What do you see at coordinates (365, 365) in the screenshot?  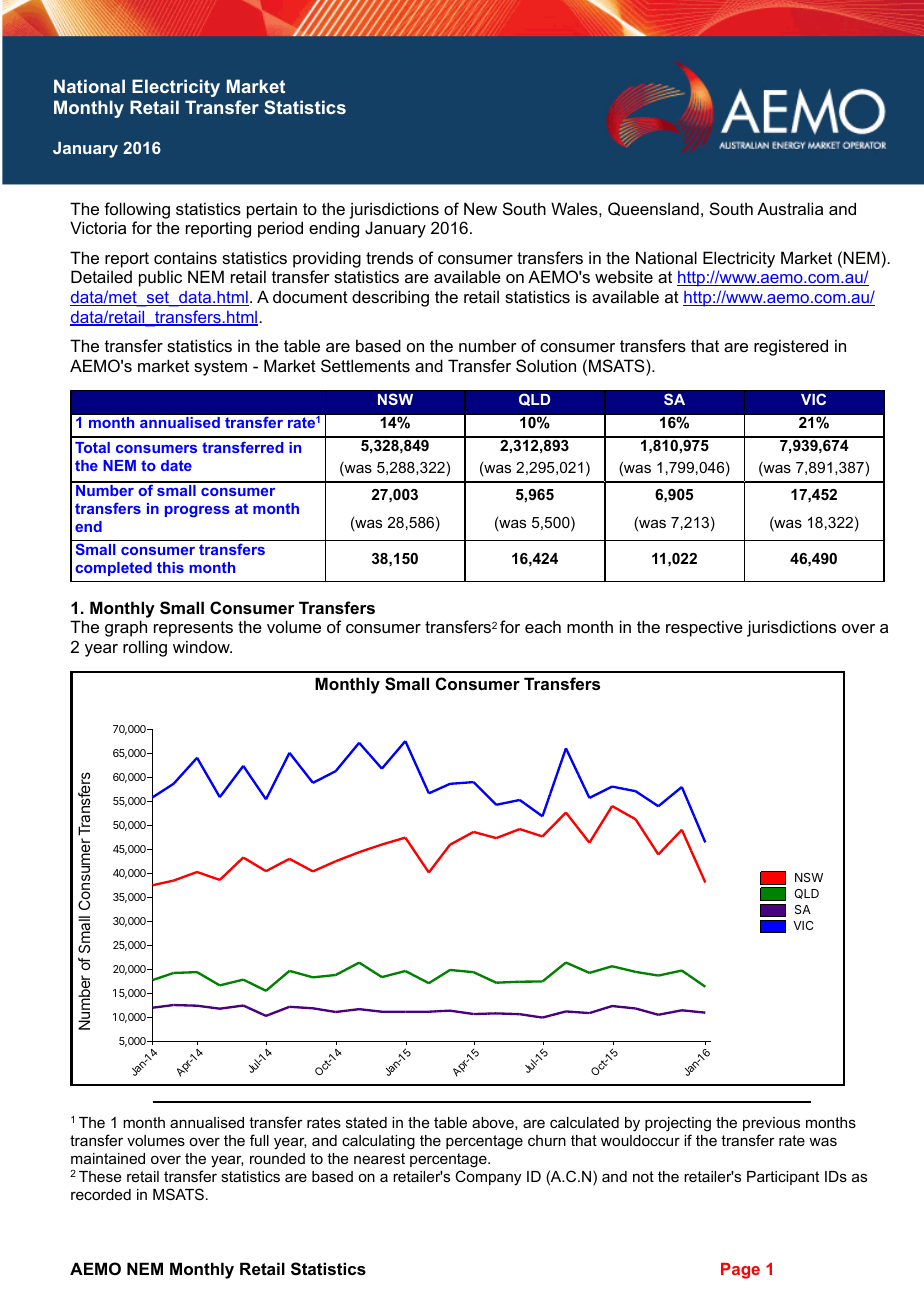 I see `Settlements` at bounding box center [365, 365].
